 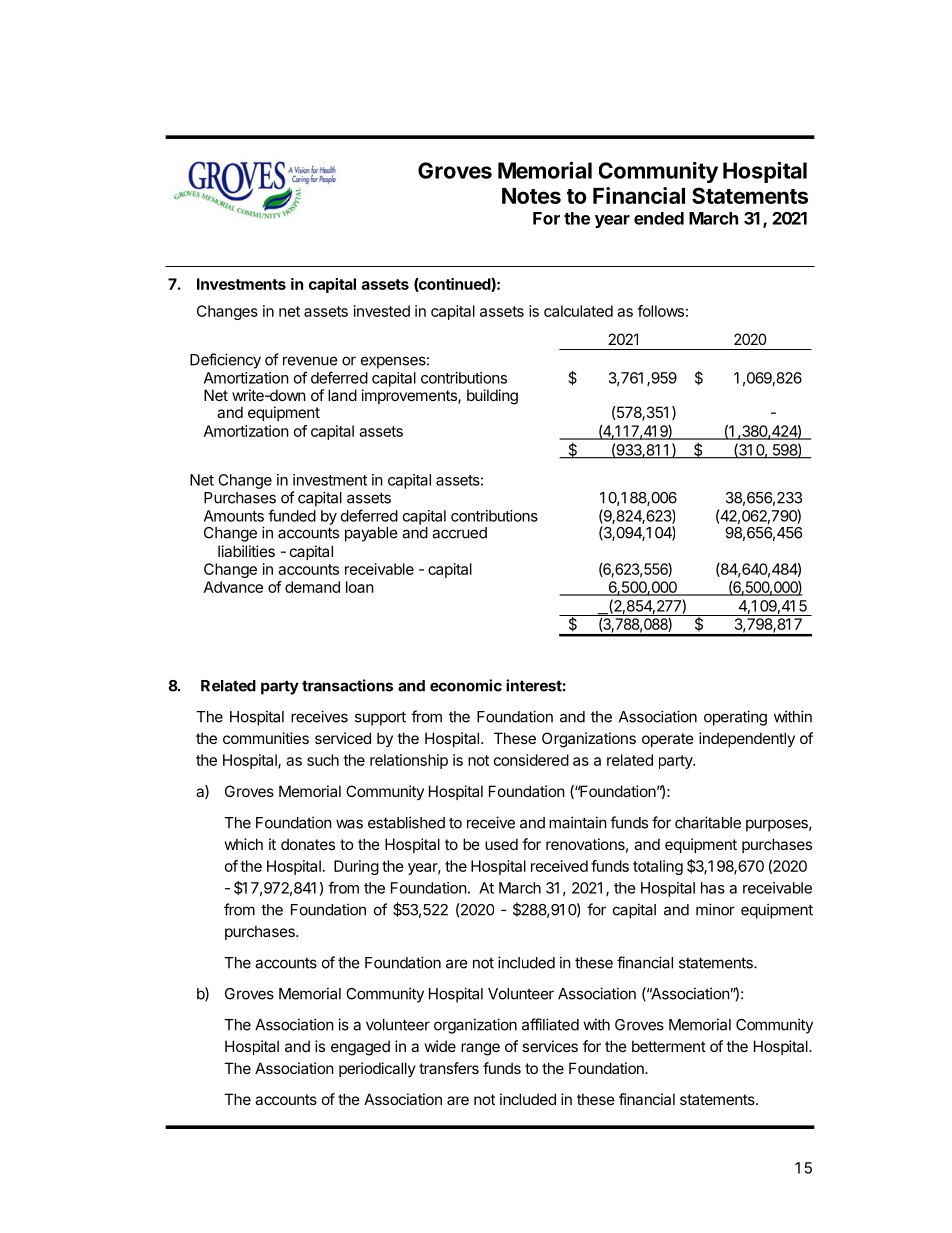 What do you see at coordinates (480, 1049) in the document?
I see `range` at bounding box center [480, 1049].
